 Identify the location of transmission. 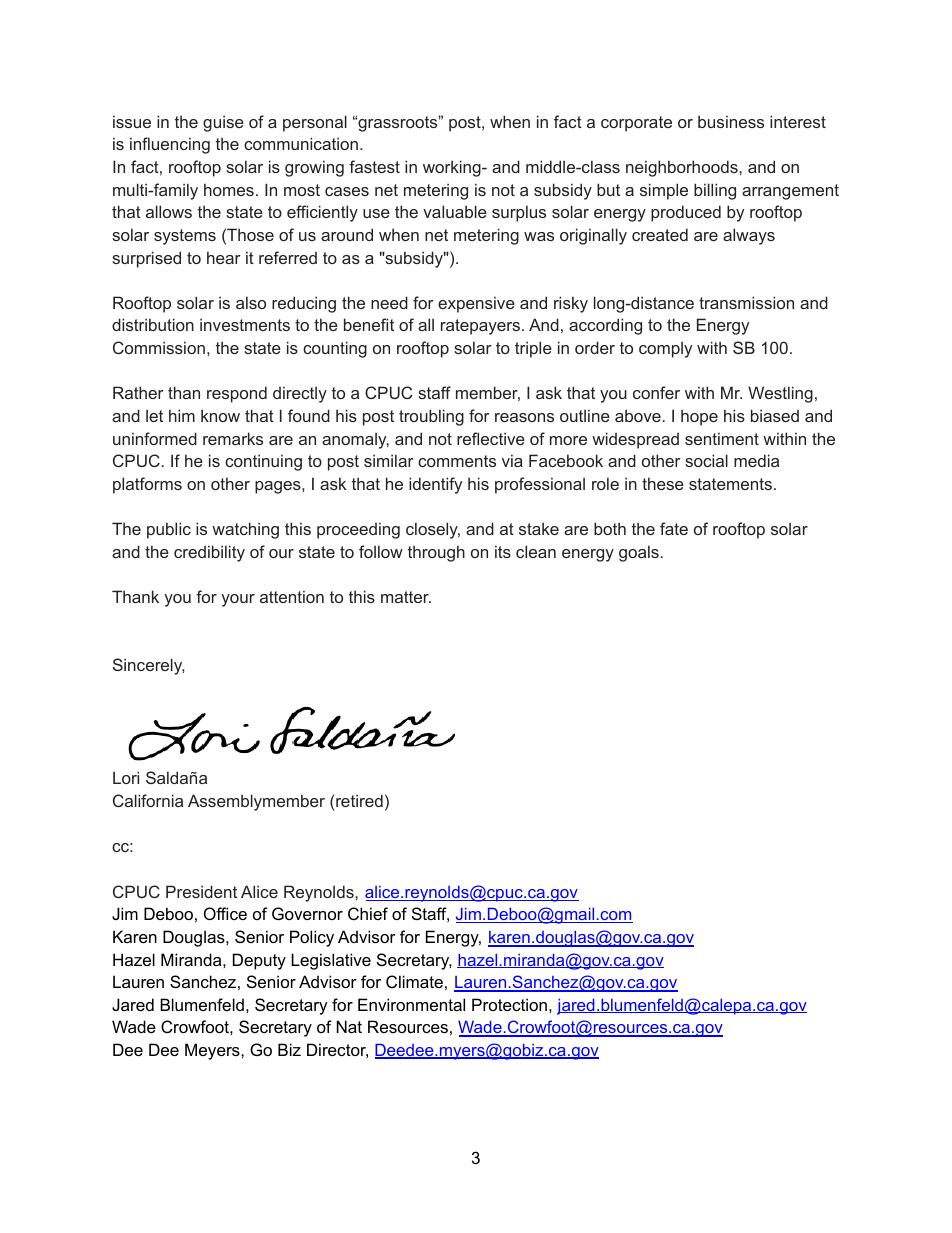
(746, 302).
